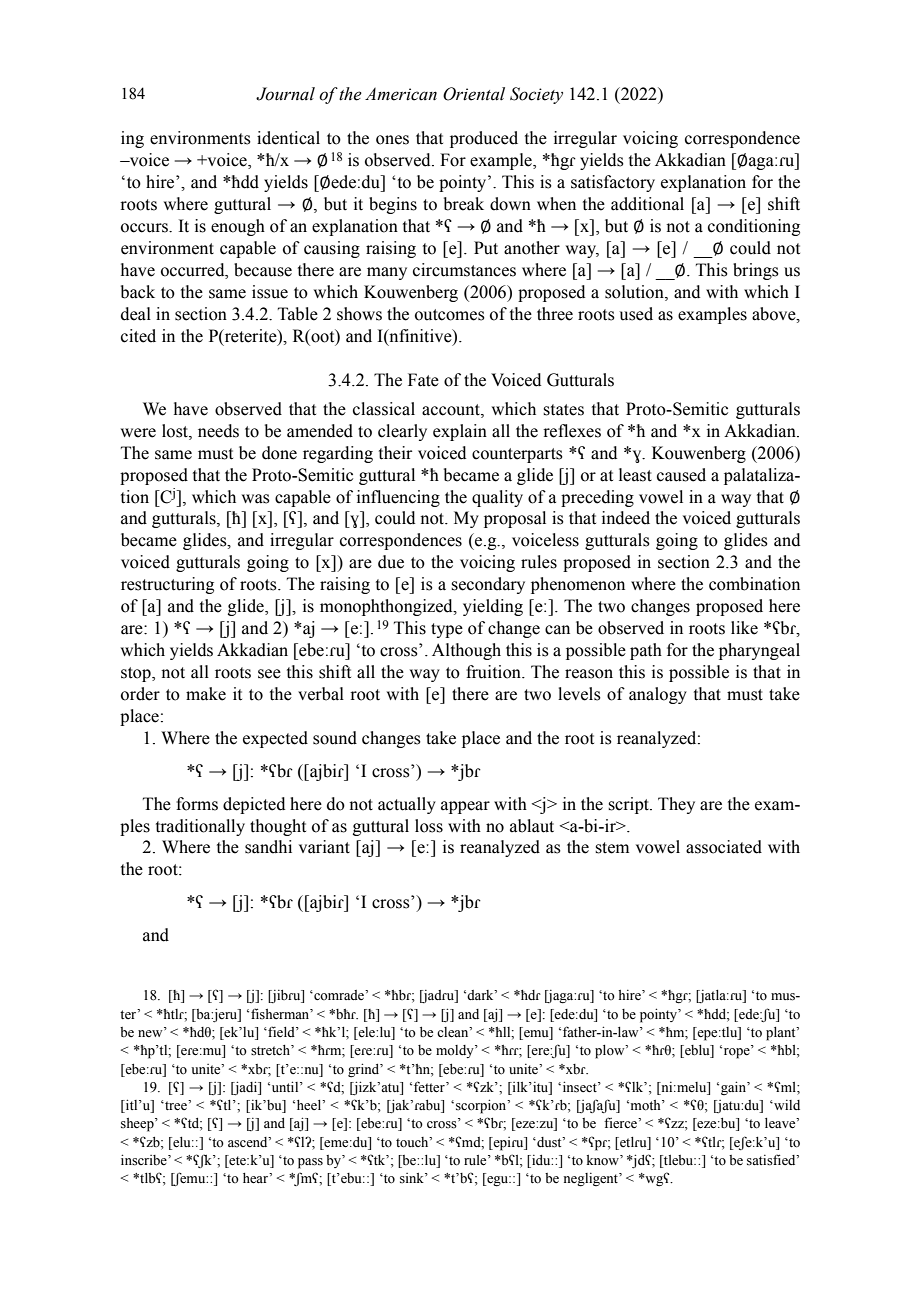  What do you see at coordinates (724, 847) in the screenshot?
I see `associated` at bounding box center [724, 847].
